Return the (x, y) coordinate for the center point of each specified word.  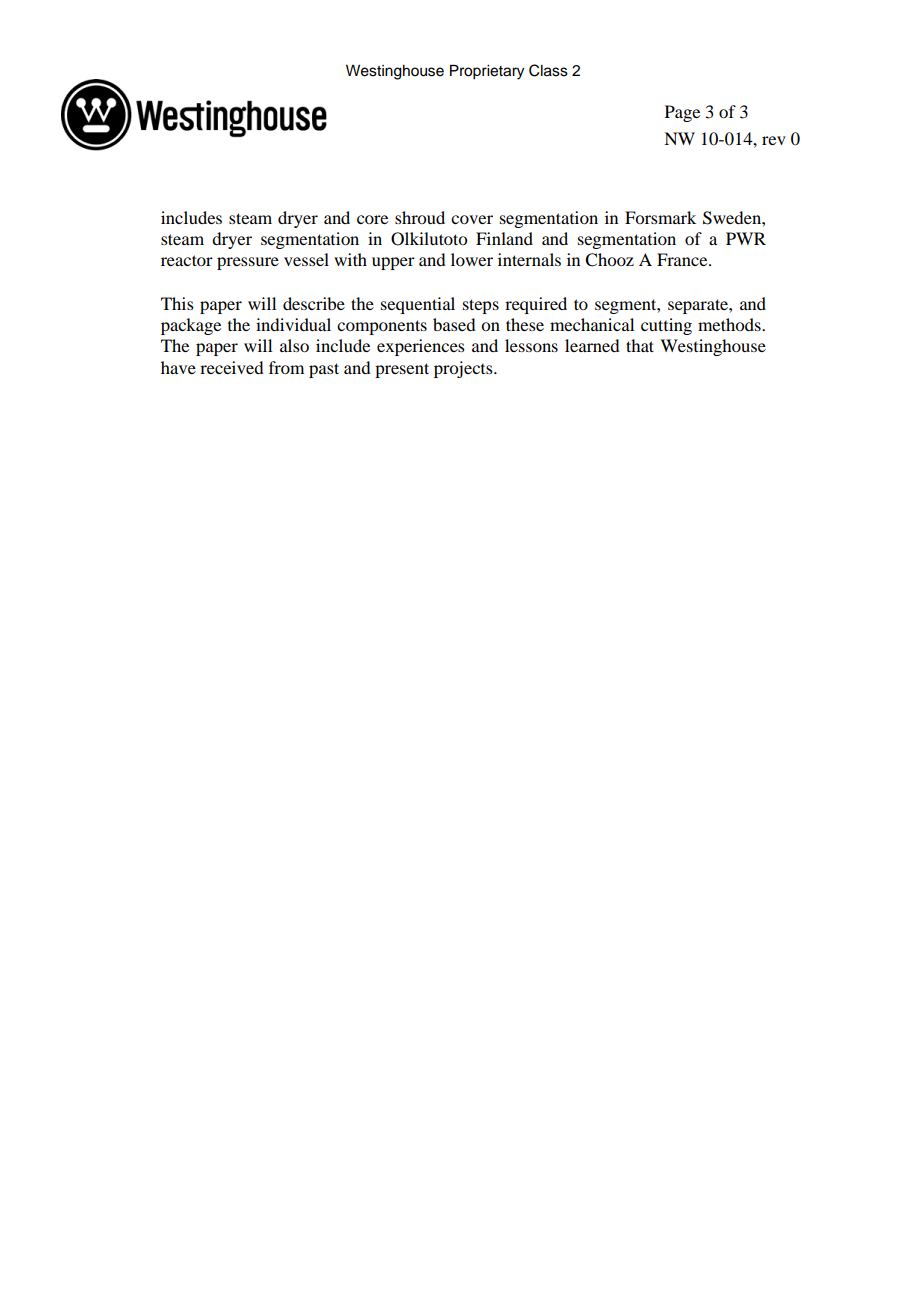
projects (464, 369)
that (640, 345)
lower (472, 259)
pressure (248, 263)
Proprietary (487, 72)
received (231, 367)
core (372, 219)
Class (548, 70)
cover (472, 219)
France (683, 259)
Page (682, 113)
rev (774, 140)
